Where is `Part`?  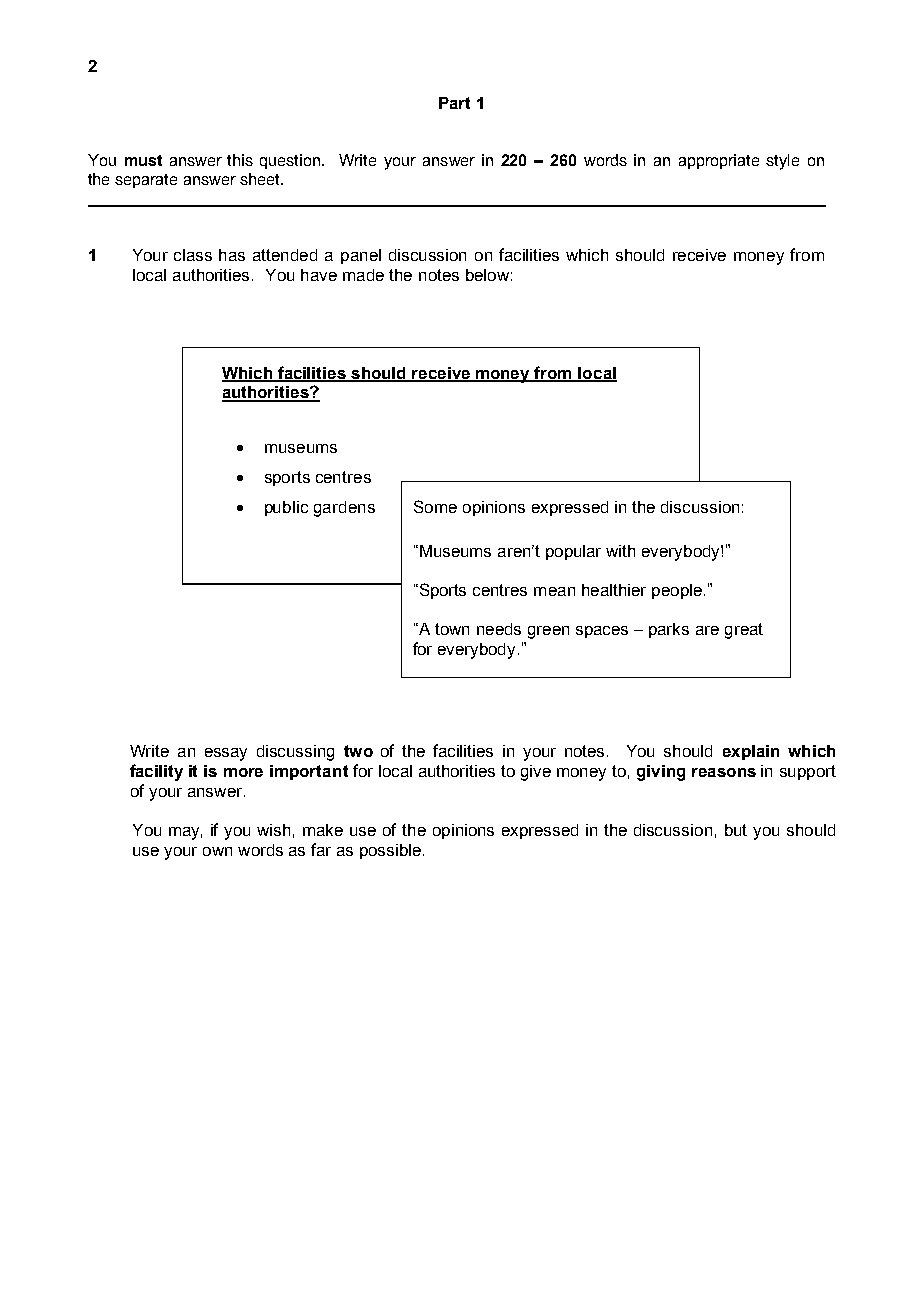 Part is located at coordinates (454, 103).
